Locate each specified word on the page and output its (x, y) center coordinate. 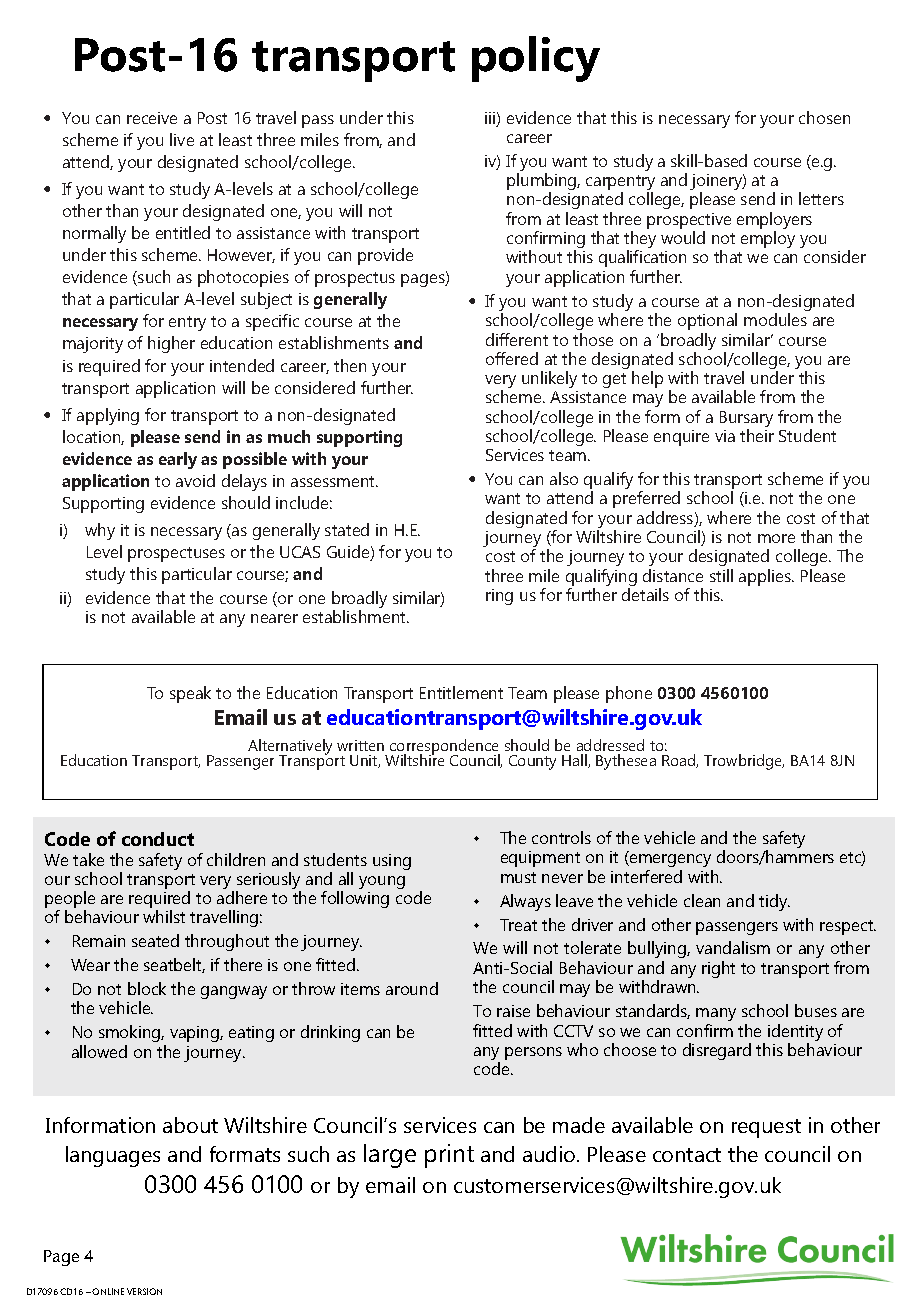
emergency (669, 860)
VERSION (144, 1291)
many (716, 1014)
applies (766, 577)
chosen (824, 117)
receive (152, 118)
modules (775, 319)
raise (513, 1011)
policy (536, 59)
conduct (158, 839)
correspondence (445, 748)
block (147, 988)
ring (499, 597)
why (100, 531)
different (517, 339)
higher (171, 344)
